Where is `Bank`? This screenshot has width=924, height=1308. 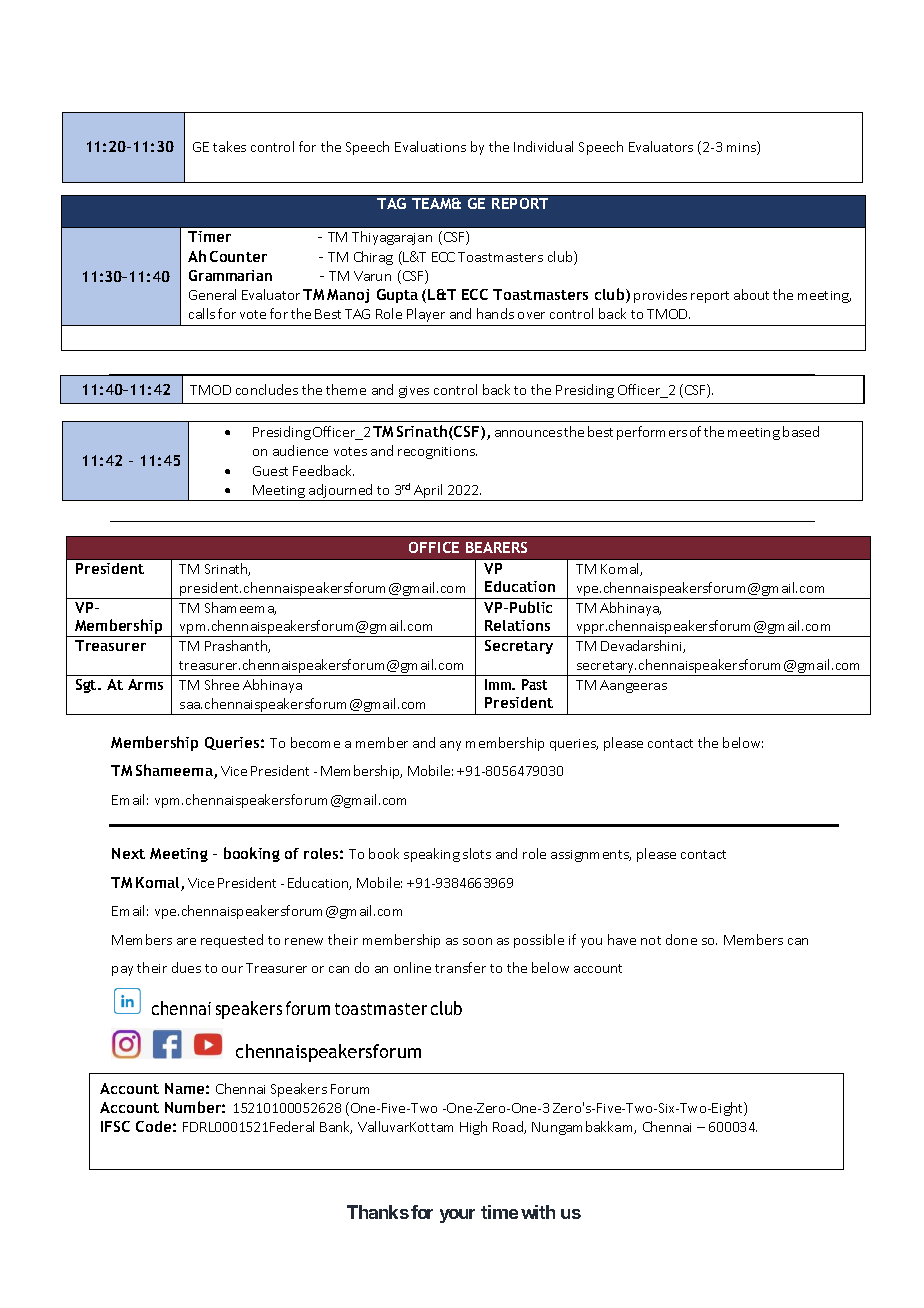
Bank is located at coordinates (336, 1127).
